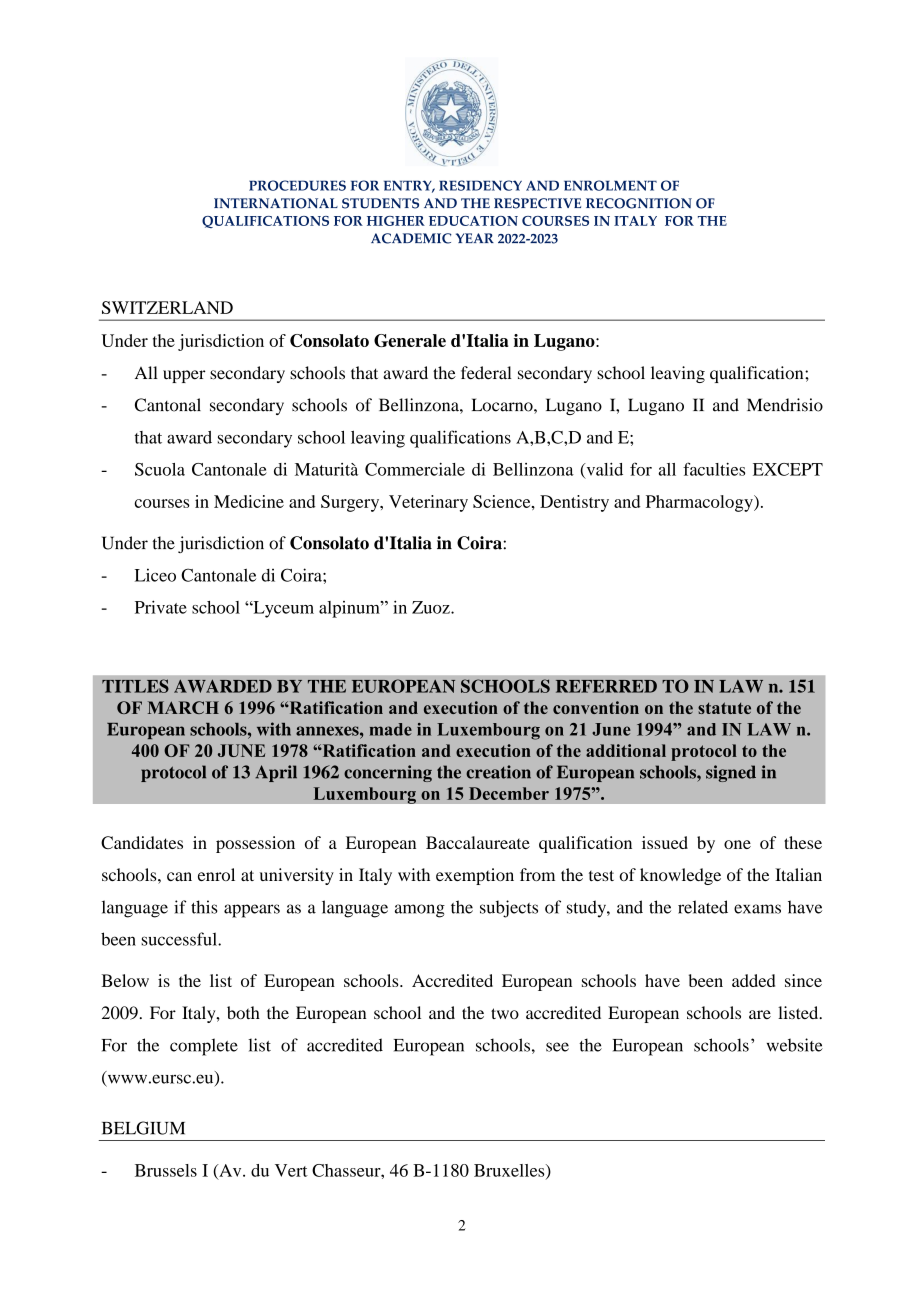 This document has height=1308, width=924. Describe the element at coordinates (249, 501) in the document. I see `Medicine` at that location.
